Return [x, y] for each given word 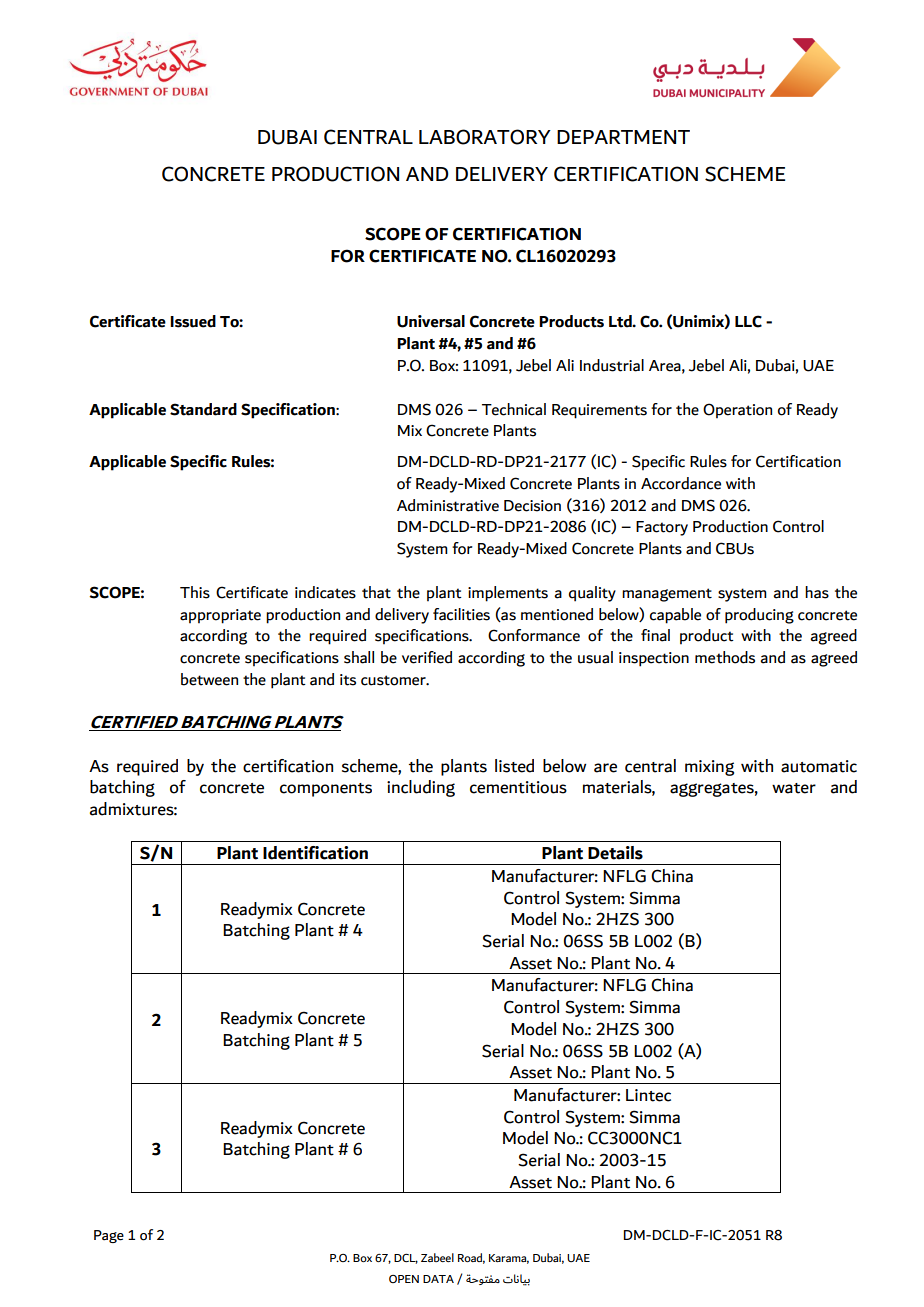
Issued [193, 321]
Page [109, 1236]
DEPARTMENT [623, 137]
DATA [438, 1279]
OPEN [404, 1279]
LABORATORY [485, 137]
